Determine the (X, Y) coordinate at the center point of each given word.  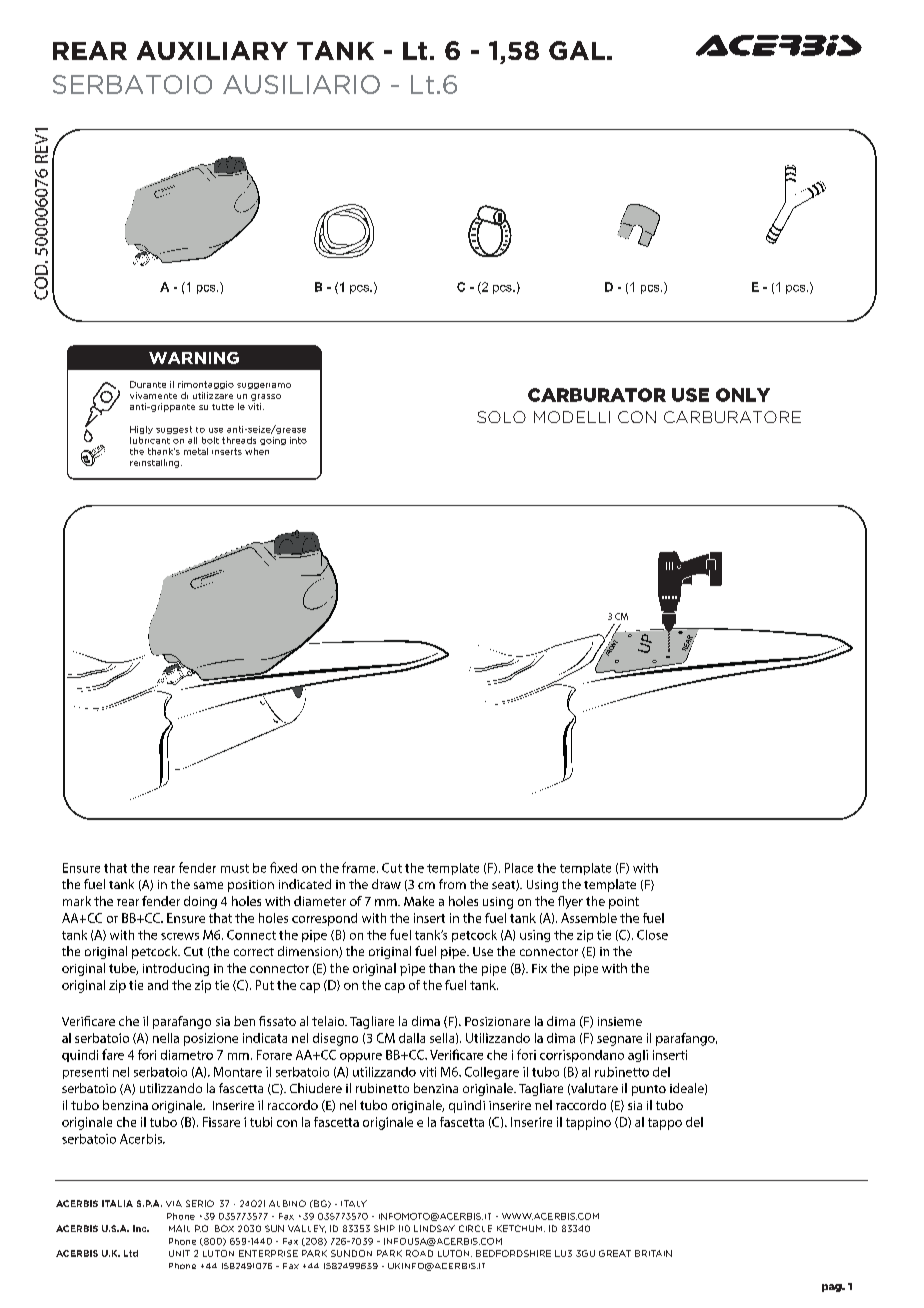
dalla (412, 1038)
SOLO (501, 417)
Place (519, 868)
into (298, 440)
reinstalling (156, 463)
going (273, 441)
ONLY (743, 395)
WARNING (194, 358)
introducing (176, 969)
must (235, 868)
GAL (577, 50)
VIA (174, 1203)
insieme (620, 1021)
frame (360, 867)
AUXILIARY (212, 50)
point (624, 903)
